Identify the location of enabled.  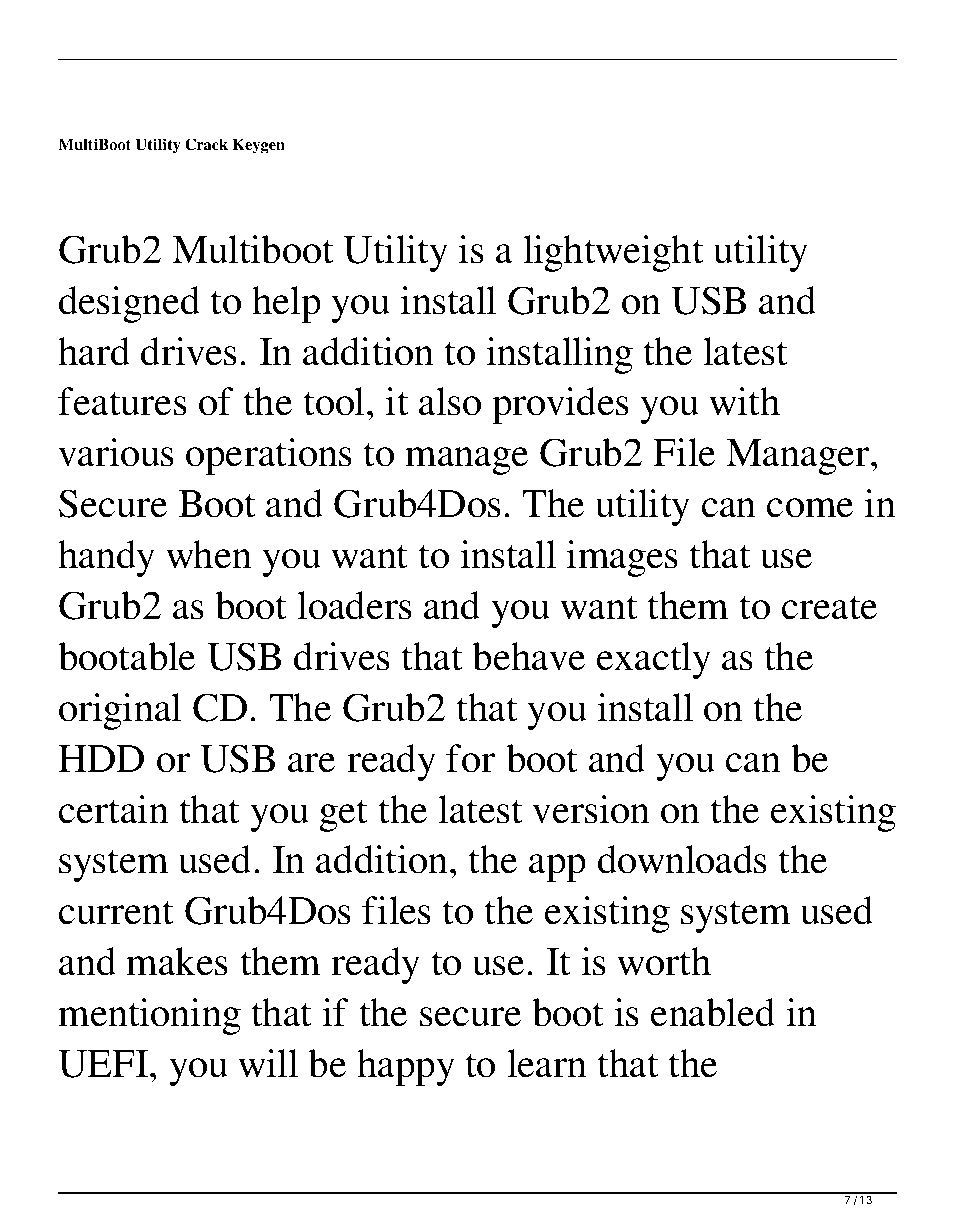
(713, 1012).
